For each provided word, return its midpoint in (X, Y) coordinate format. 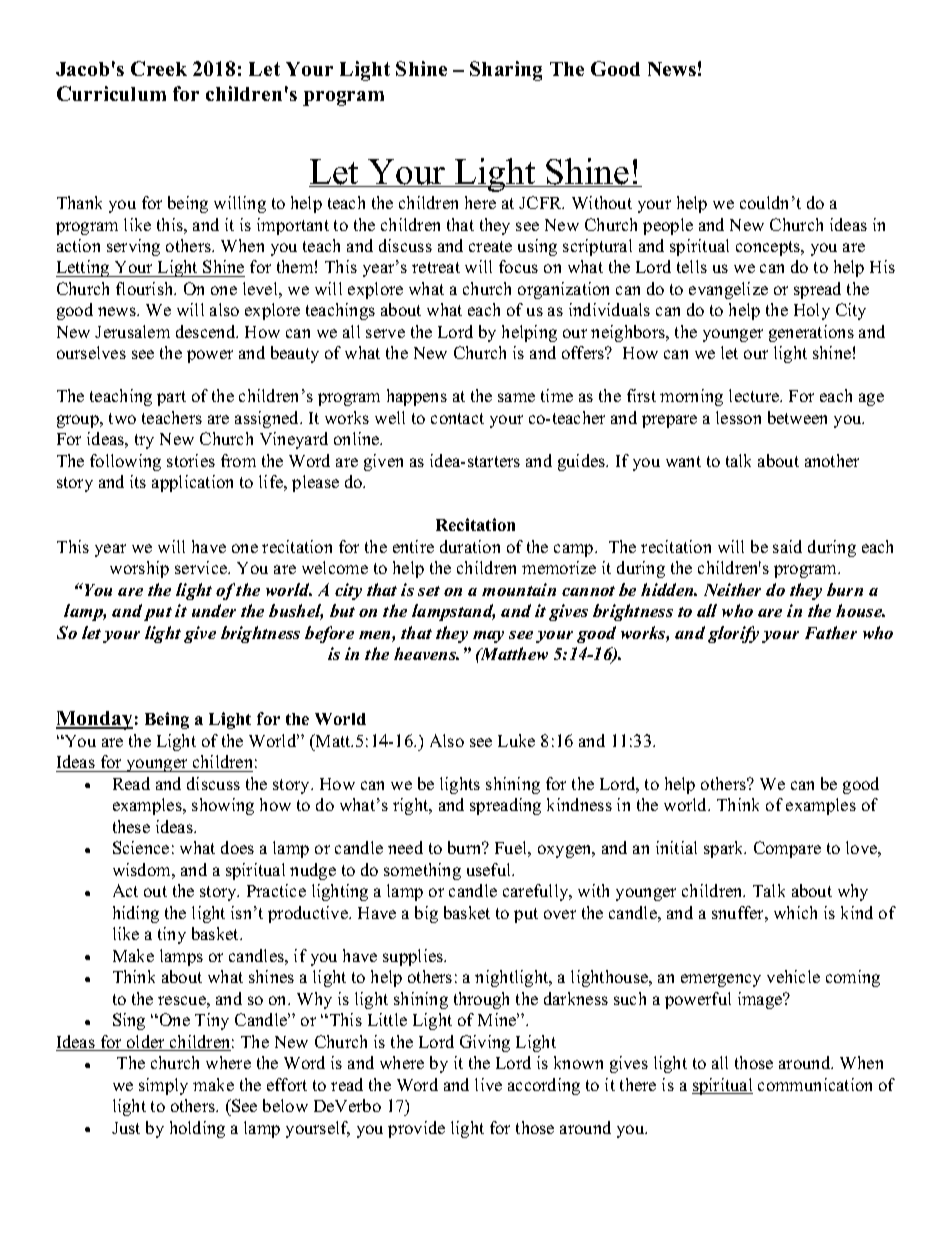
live (488, 1084)
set (429, 591)
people (668, 226)
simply (163, 1086)
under (214, 610)
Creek (159, 68)
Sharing (506, 71)
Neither (732, 589)
